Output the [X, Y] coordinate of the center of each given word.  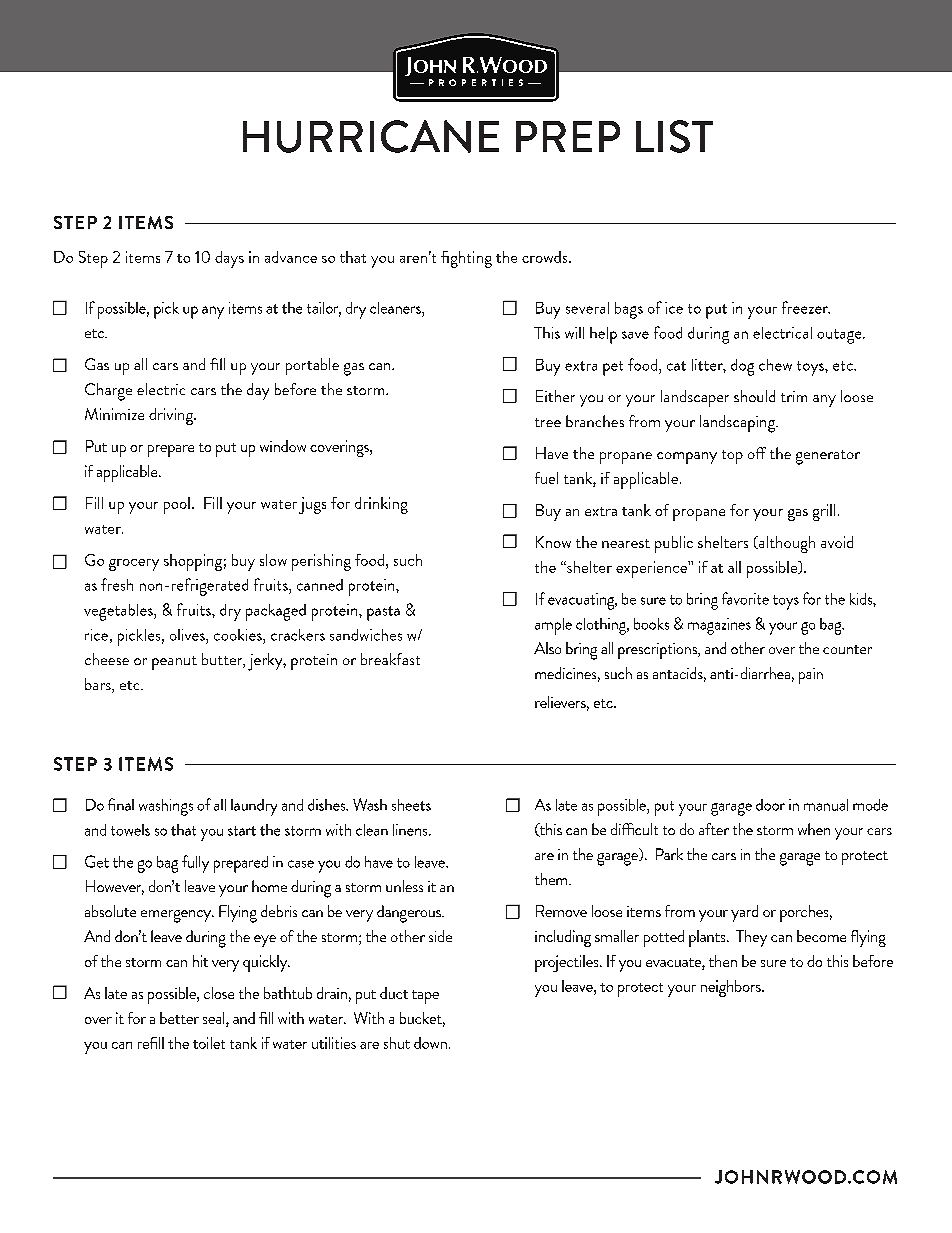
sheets [411, 805]
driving [172, 416]
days [229, 259]
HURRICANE [371, 136]
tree [548, 422]
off [757, 453]
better [179, 1018]
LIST [674, 136]
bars [99, 685]
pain [811, 676]
